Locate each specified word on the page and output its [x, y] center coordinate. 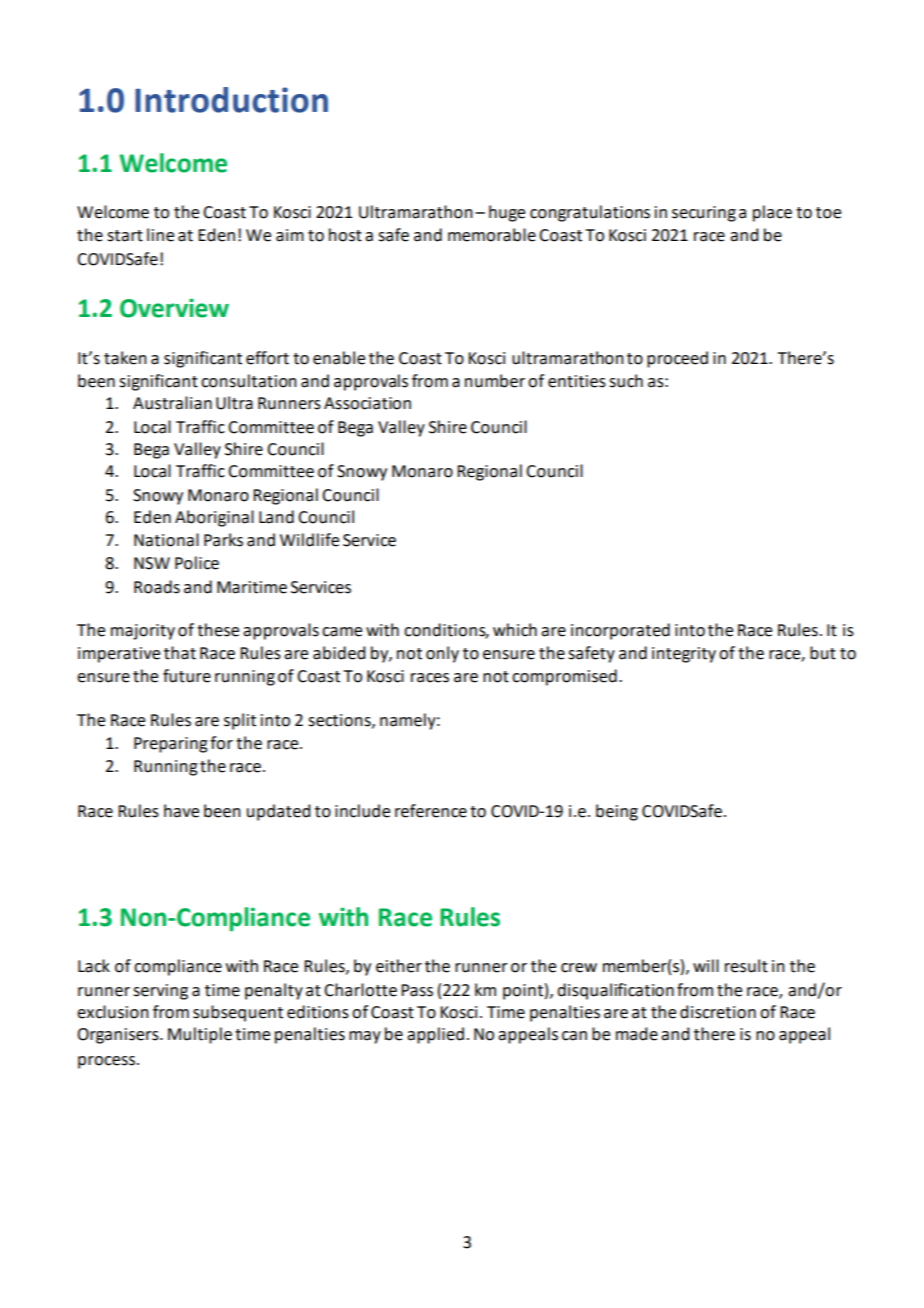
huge [507, 213]
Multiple [200, 1035]
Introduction [231, 100]
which [515, 630]
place [772, 213]
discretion [718, 1012]
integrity [684, 655]
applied [435, 1035]
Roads [157, 587]
